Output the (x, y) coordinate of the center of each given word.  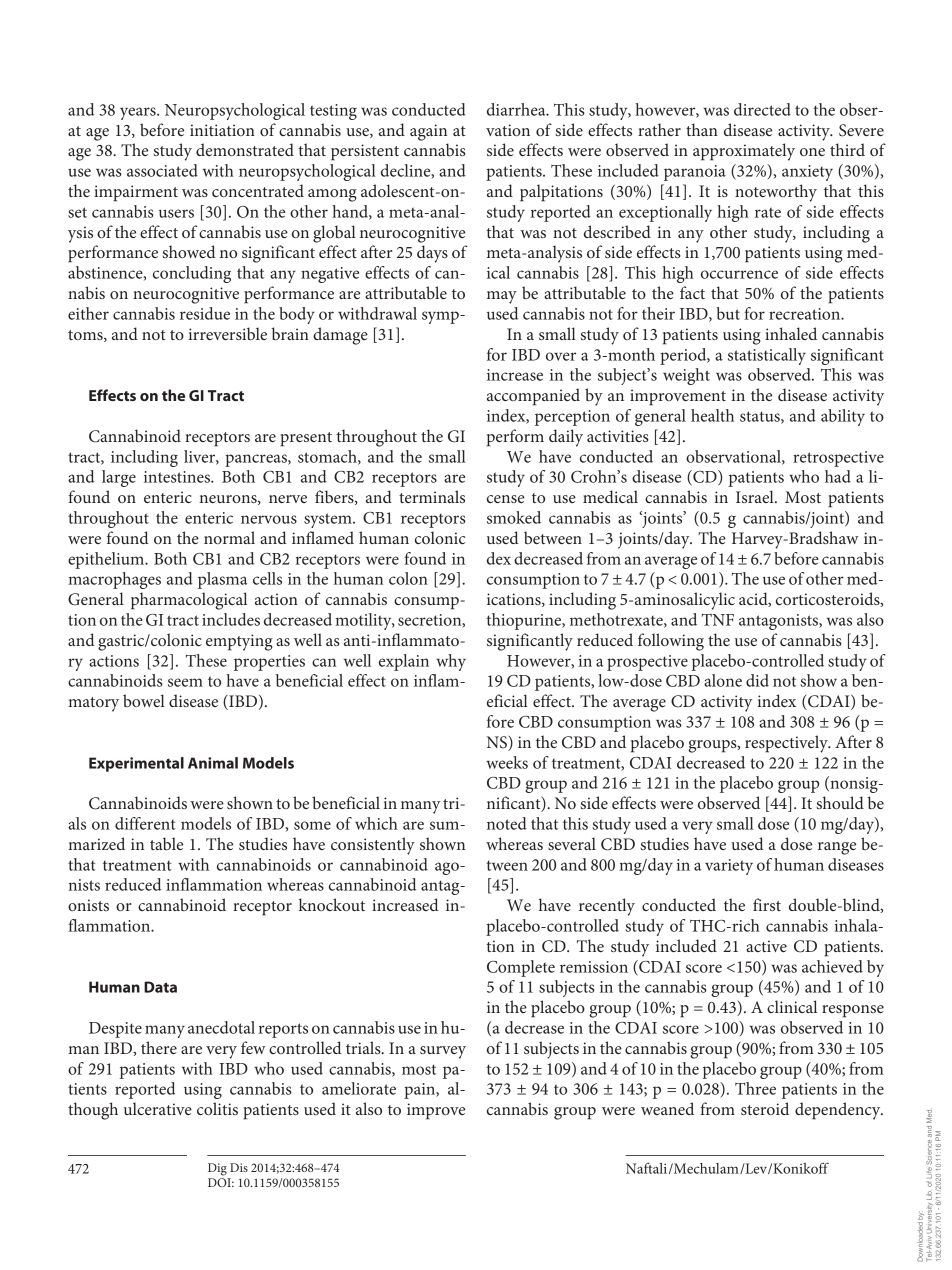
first (767, 904)
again (428, 132)
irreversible (227, 333)
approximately (744, 152)
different (145, 823)
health (712, 415)
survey (443, 1052)
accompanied (533, 397)
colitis (217, 1108)
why (451, 662)
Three (755, 1088)
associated (162, 170)
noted (507, 823)
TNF (718, 620)
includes (231, 619)
